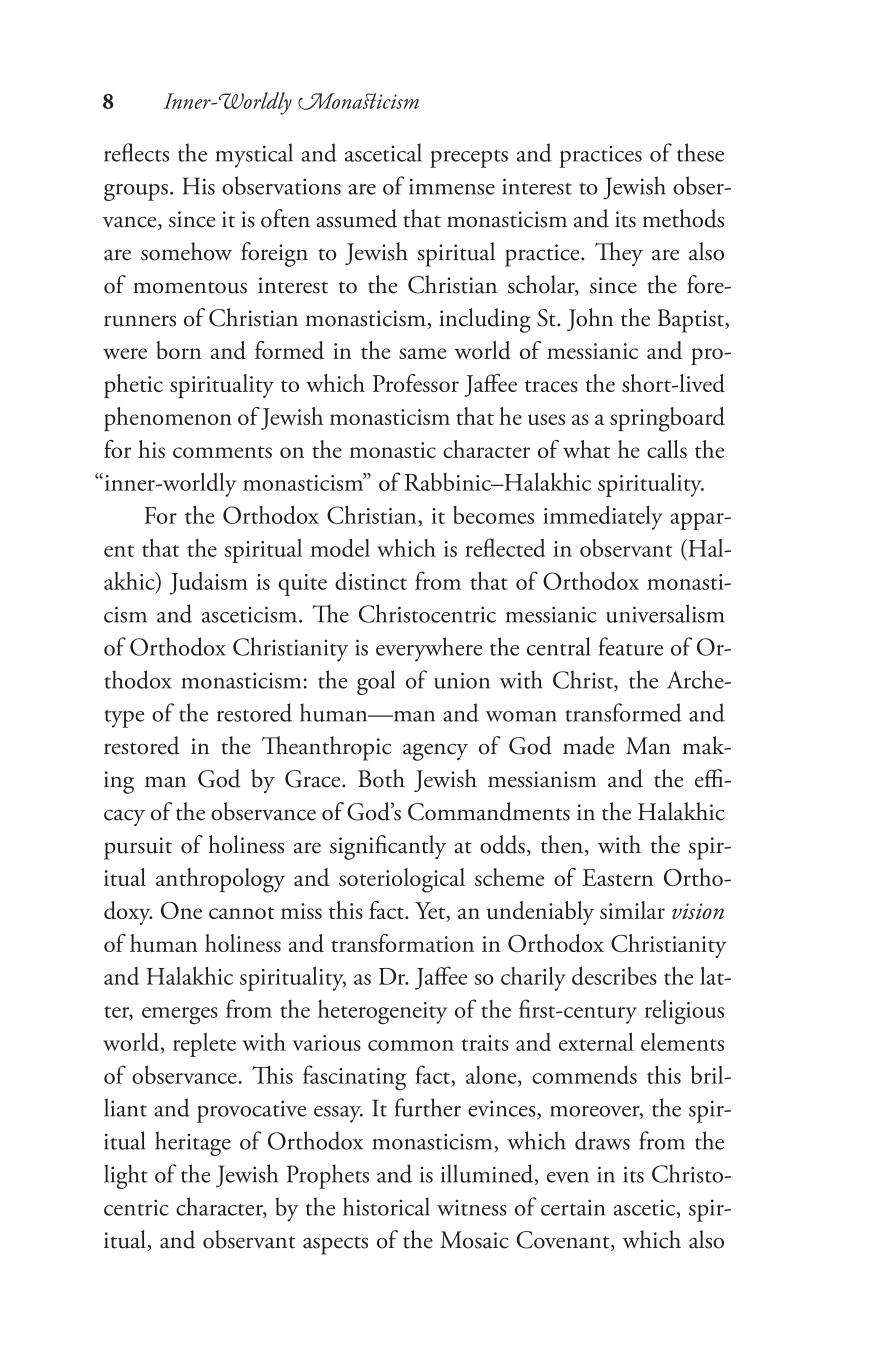 This image has height=1371, width=890. I want to click on immediately, so click(603, 517).
